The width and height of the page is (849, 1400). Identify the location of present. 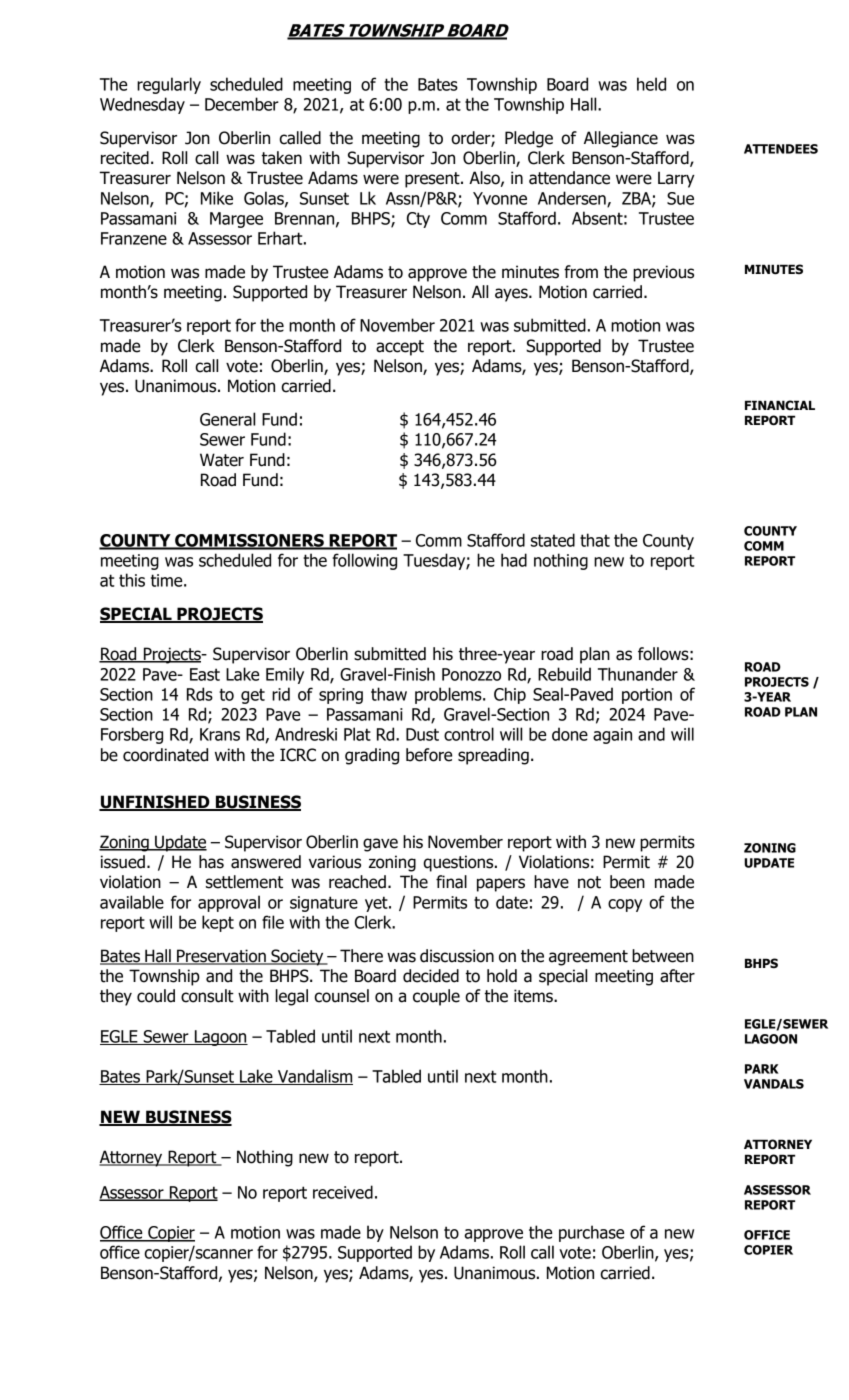
(433, 180).
